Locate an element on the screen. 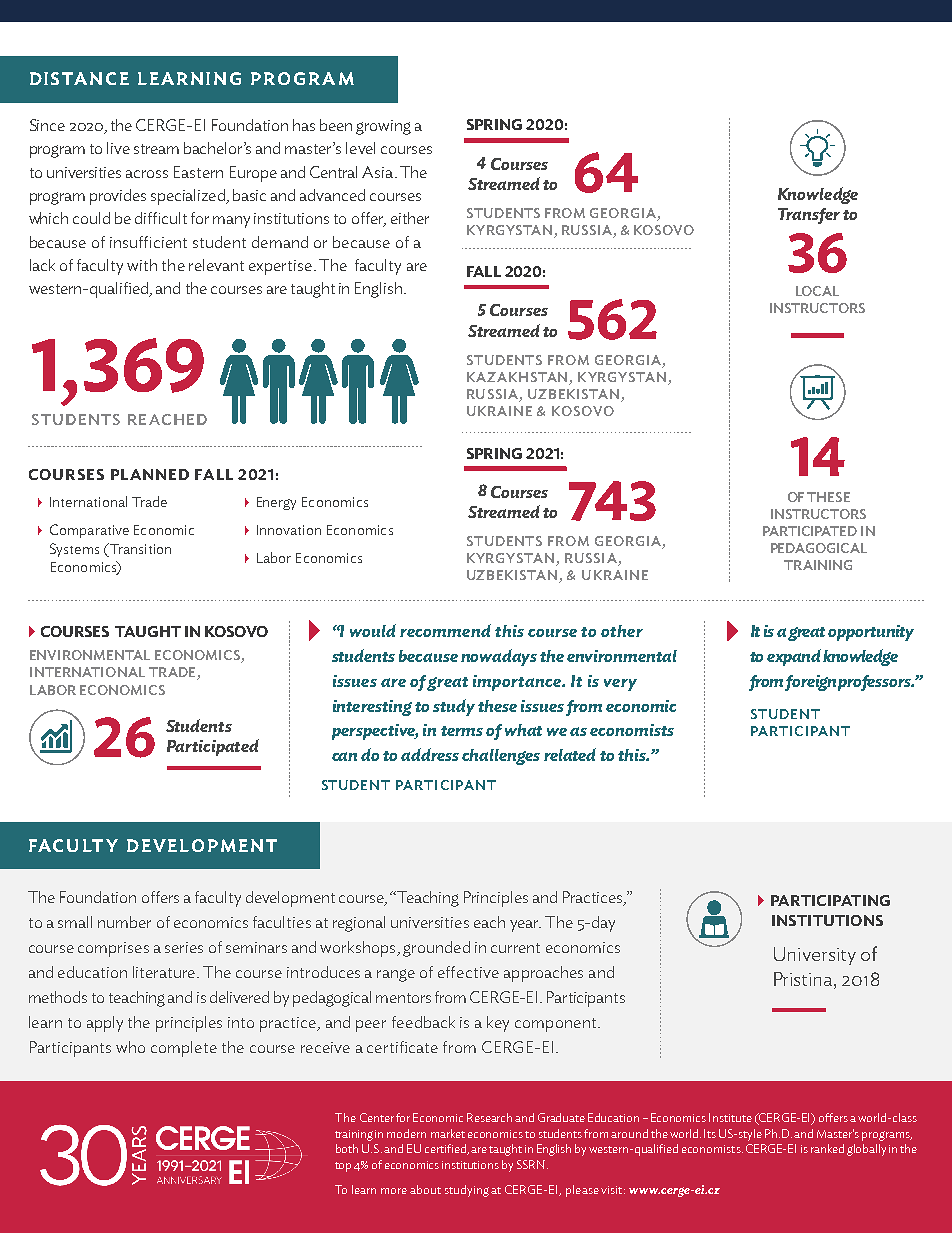  Asia is located at coordinates (379, 172).
